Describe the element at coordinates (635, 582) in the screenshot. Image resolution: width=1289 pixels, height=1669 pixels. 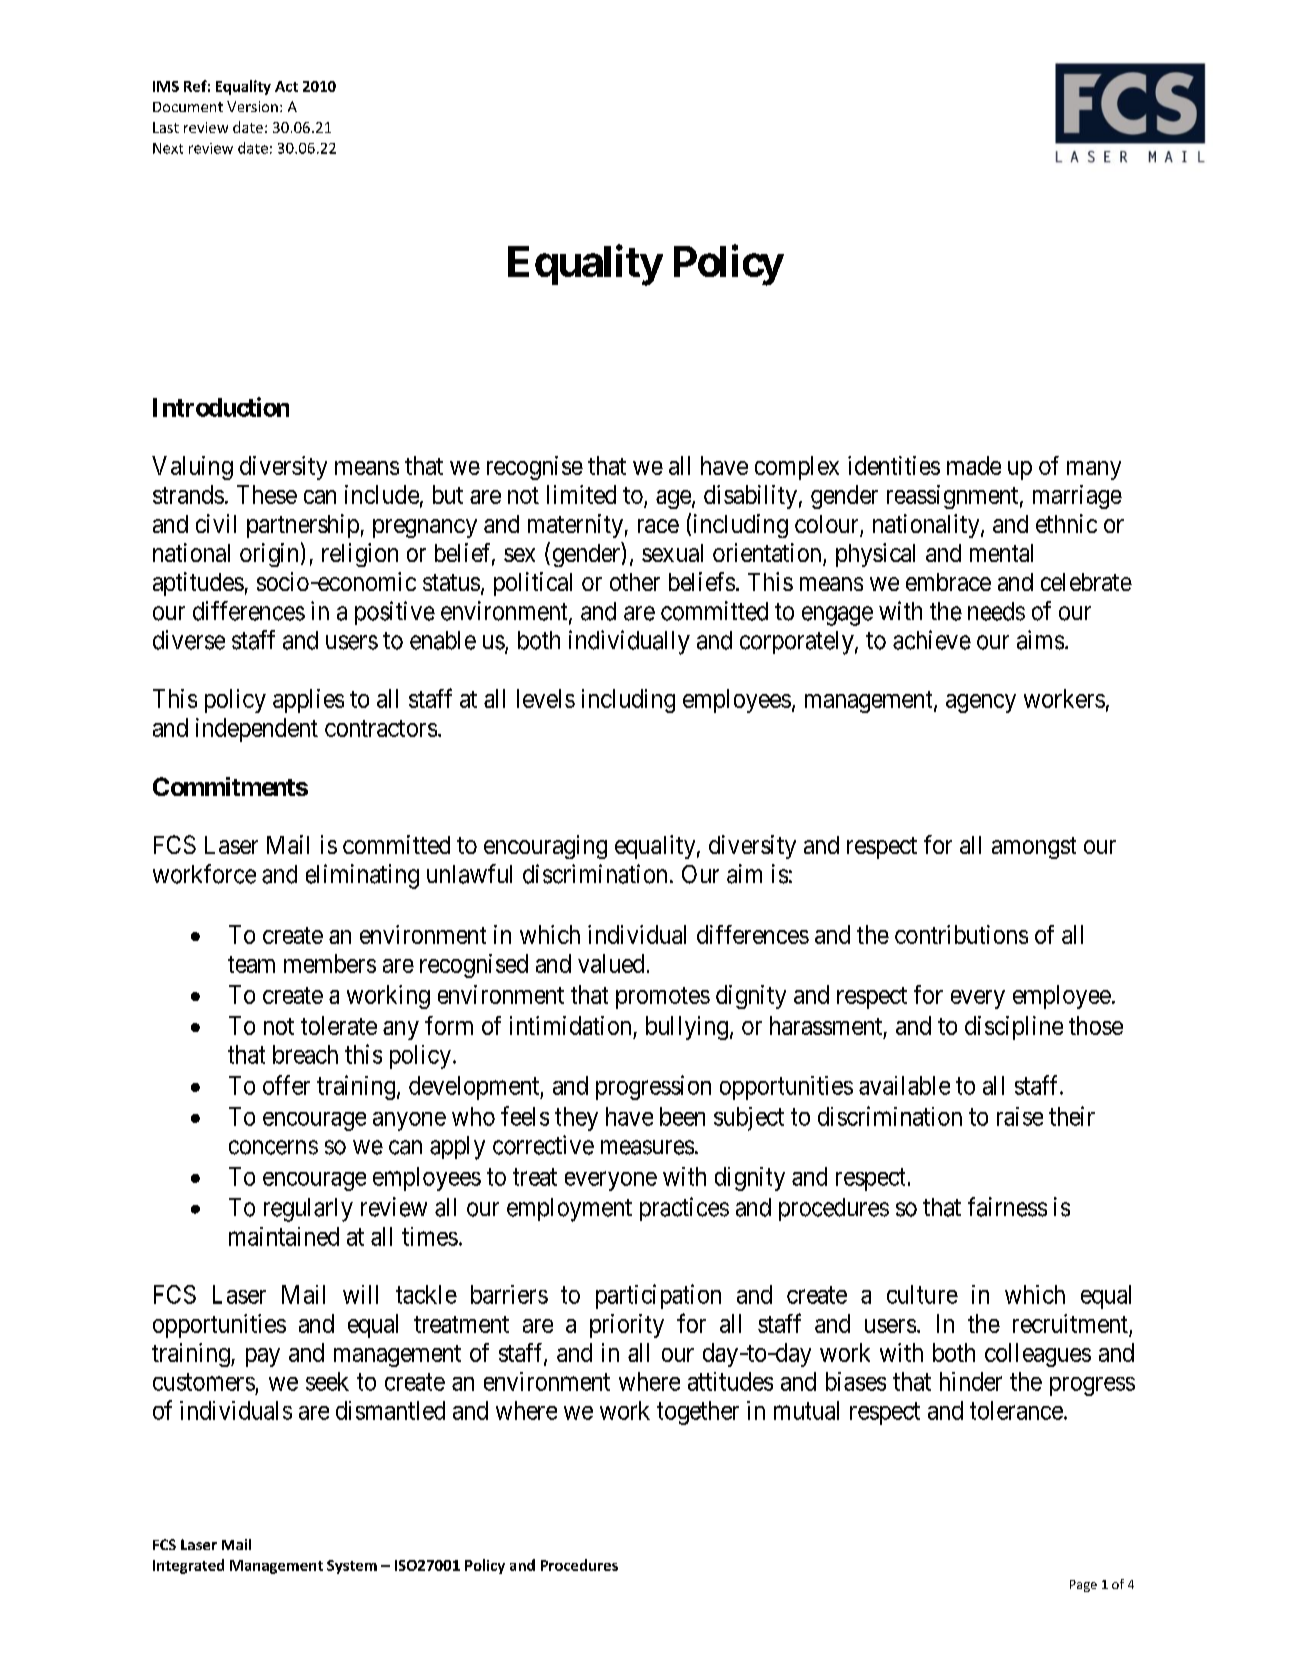
I see `other` at that location.
